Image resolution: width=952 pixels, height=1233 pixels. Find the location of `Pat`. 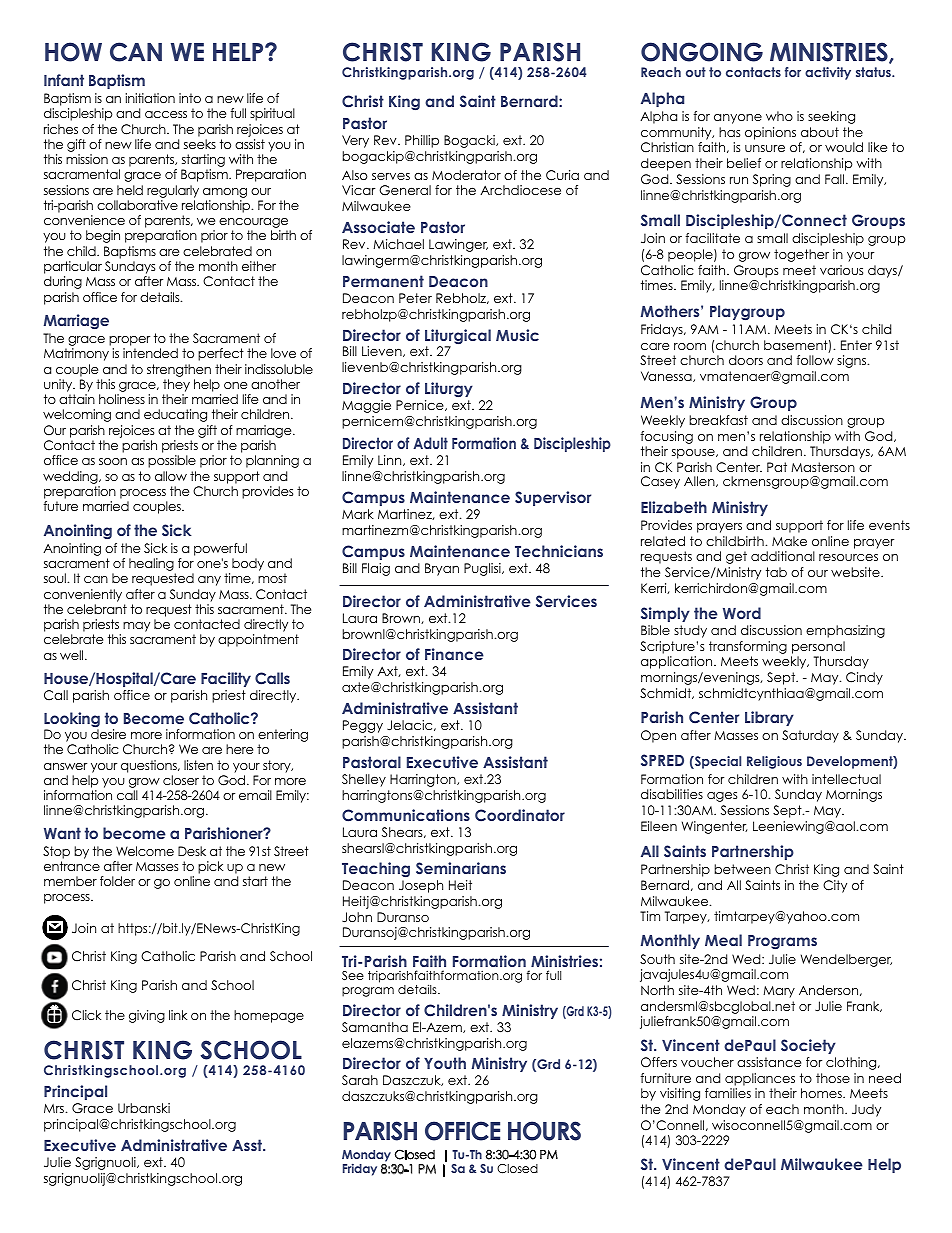

Pat is located at coordinates (777, 467).
